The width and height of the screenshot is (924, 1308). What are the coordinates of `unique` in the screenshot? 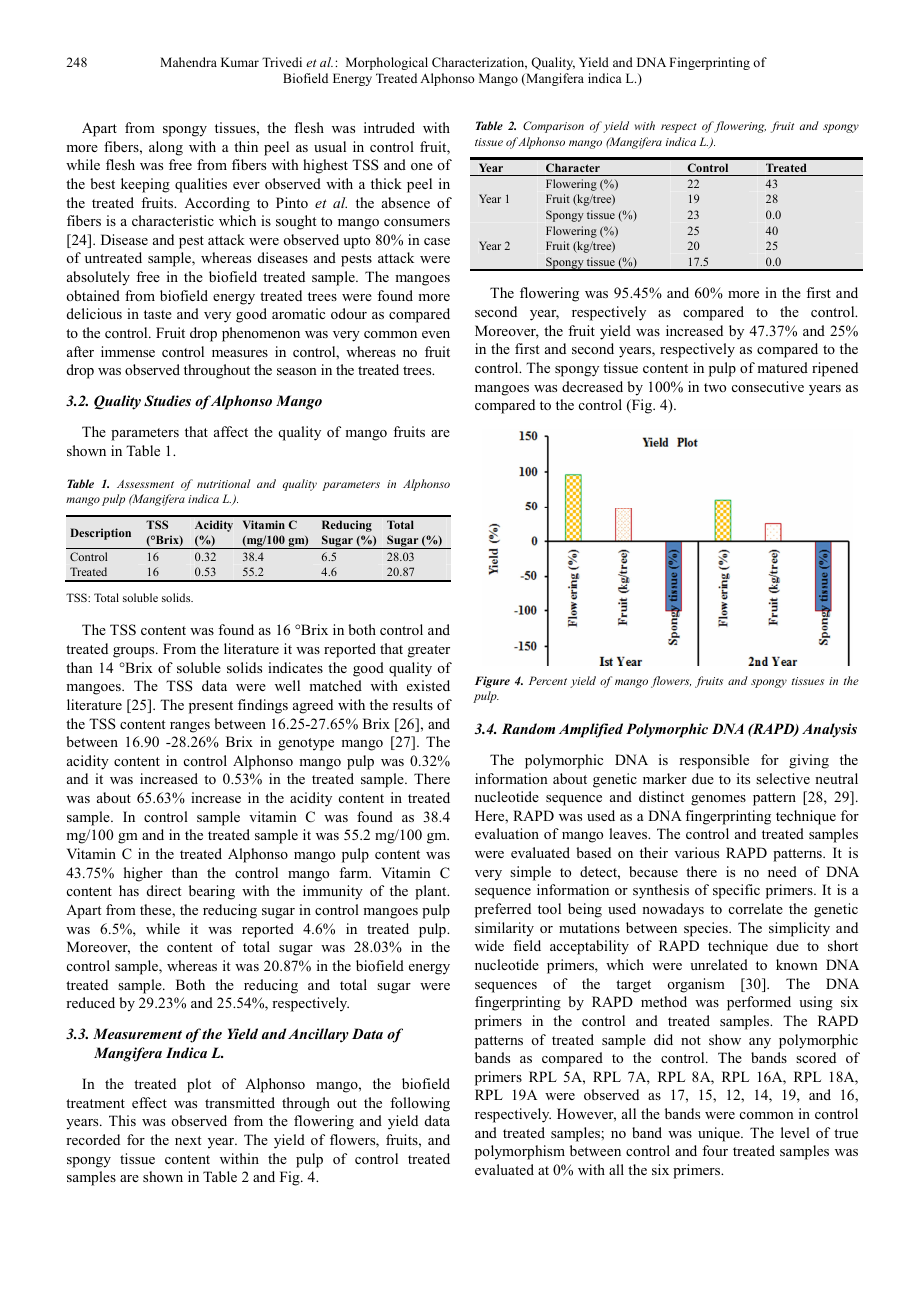 It's located at (720, 1134).
